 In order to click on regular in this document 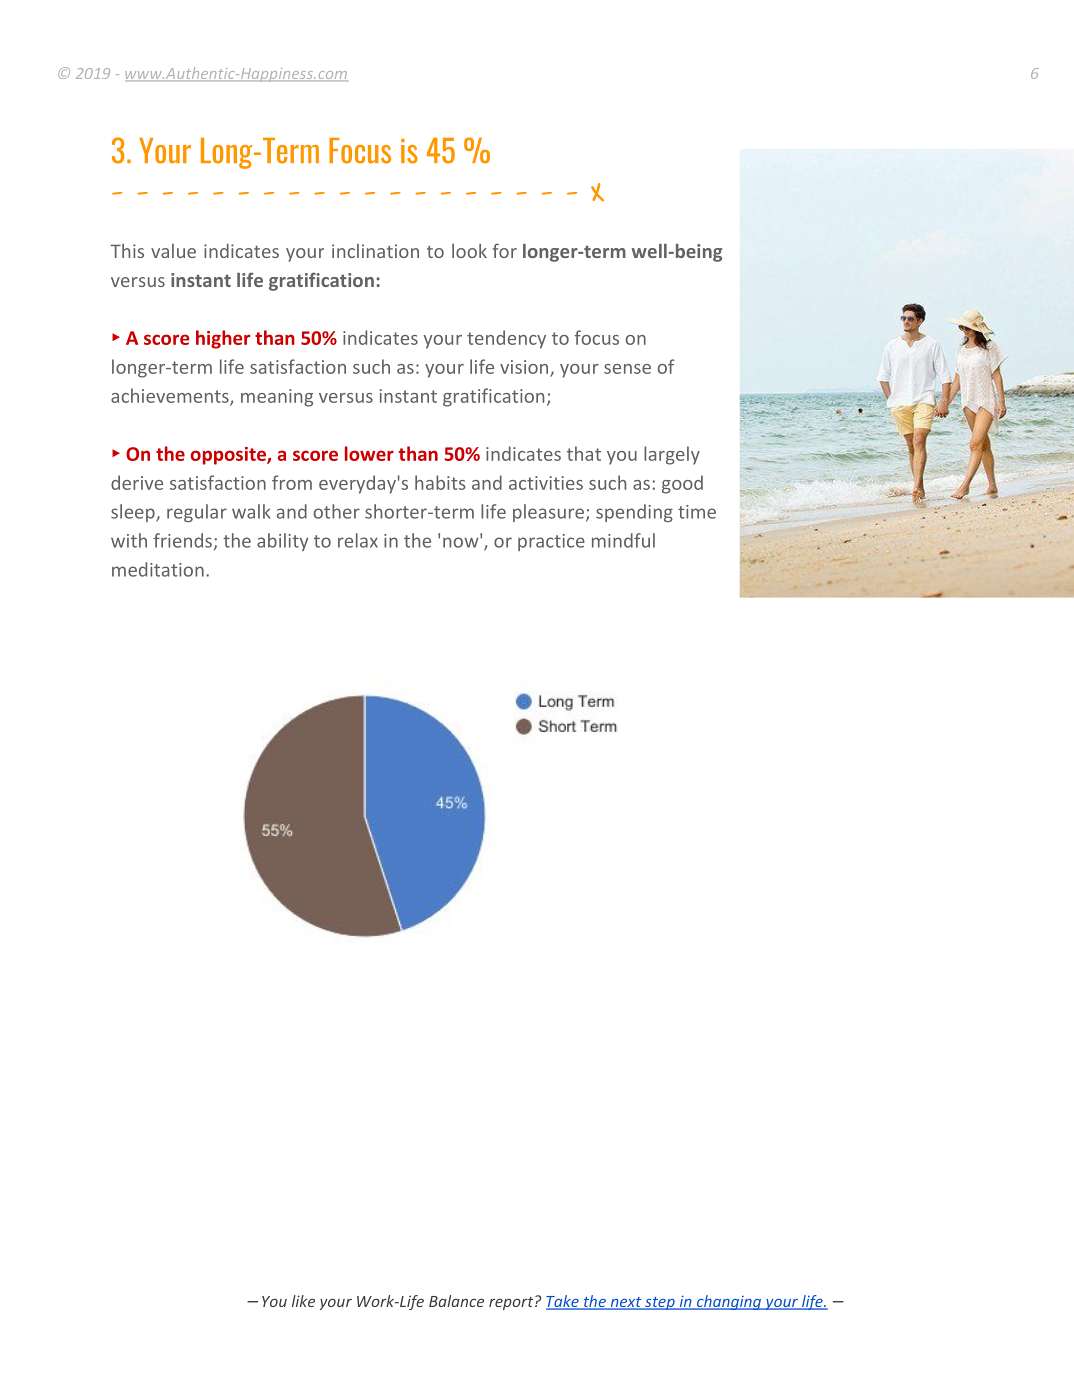, I will do `click(197, 513)`.
